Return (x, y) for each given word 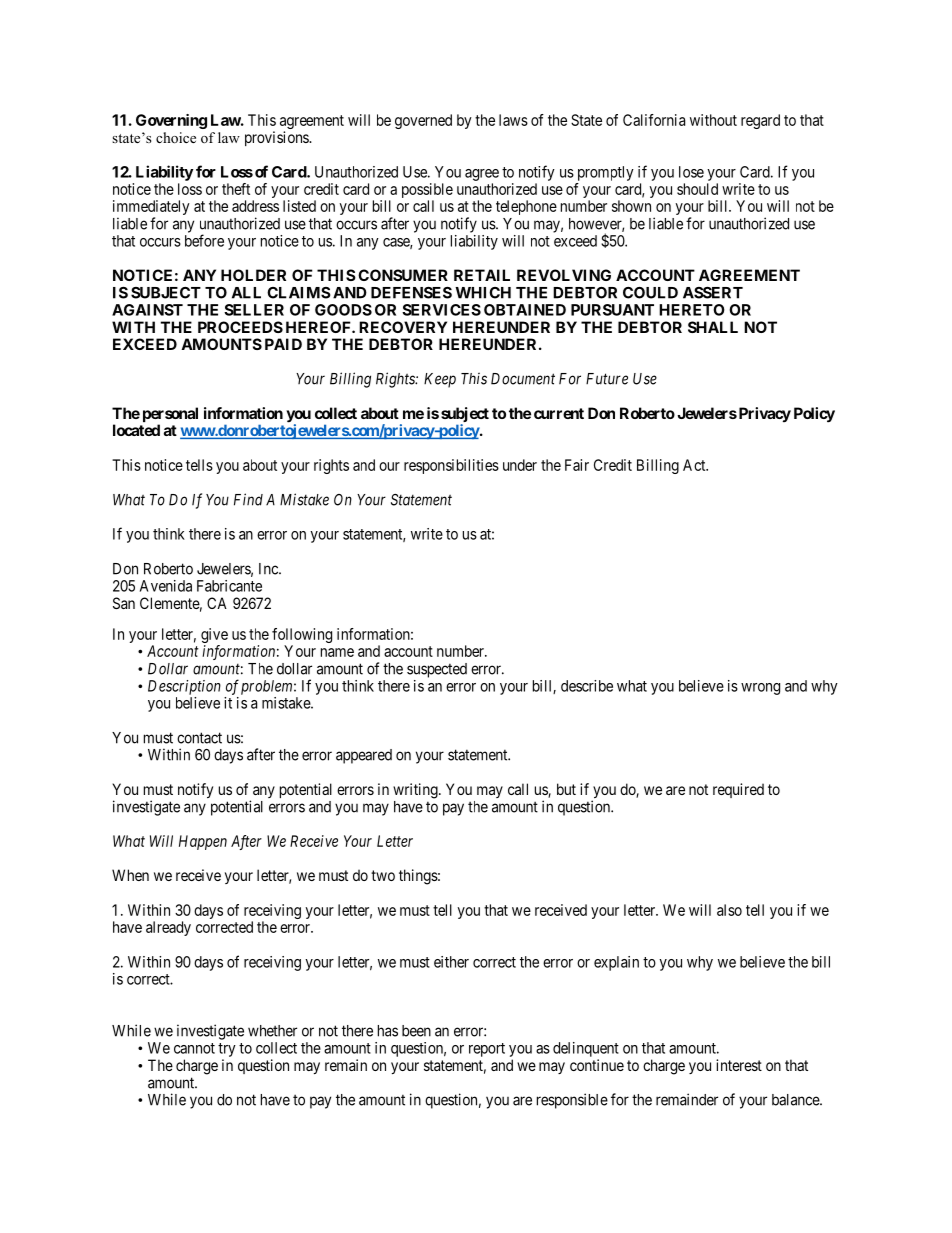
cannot (194, 1048)
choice (176, 138)
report (487, 1050)
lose (691, 172)
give (214, 635)
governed (423, 121)
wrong (760, 689)
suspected (437, 670)
